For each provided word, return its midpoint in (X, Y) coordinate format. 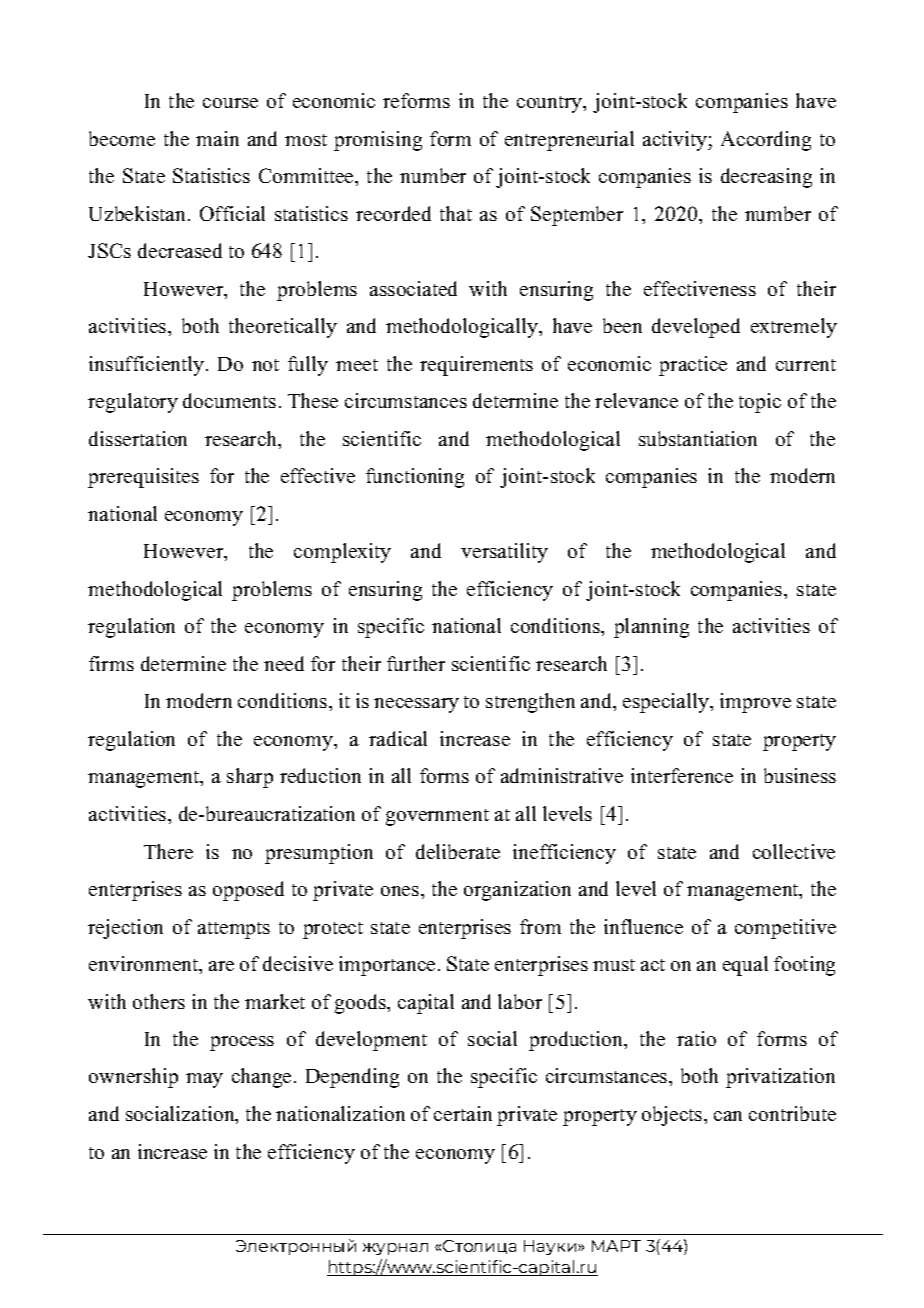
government (437, 817)
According (766, 141)
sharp (250, 778)
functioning (415, 478)
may (204, 1080)
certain (463, 1113)
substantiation (698, 438)
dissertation (138, 438)
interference (682, 775)
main (217, 138)
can (728, 1116)
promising (378, 141)
